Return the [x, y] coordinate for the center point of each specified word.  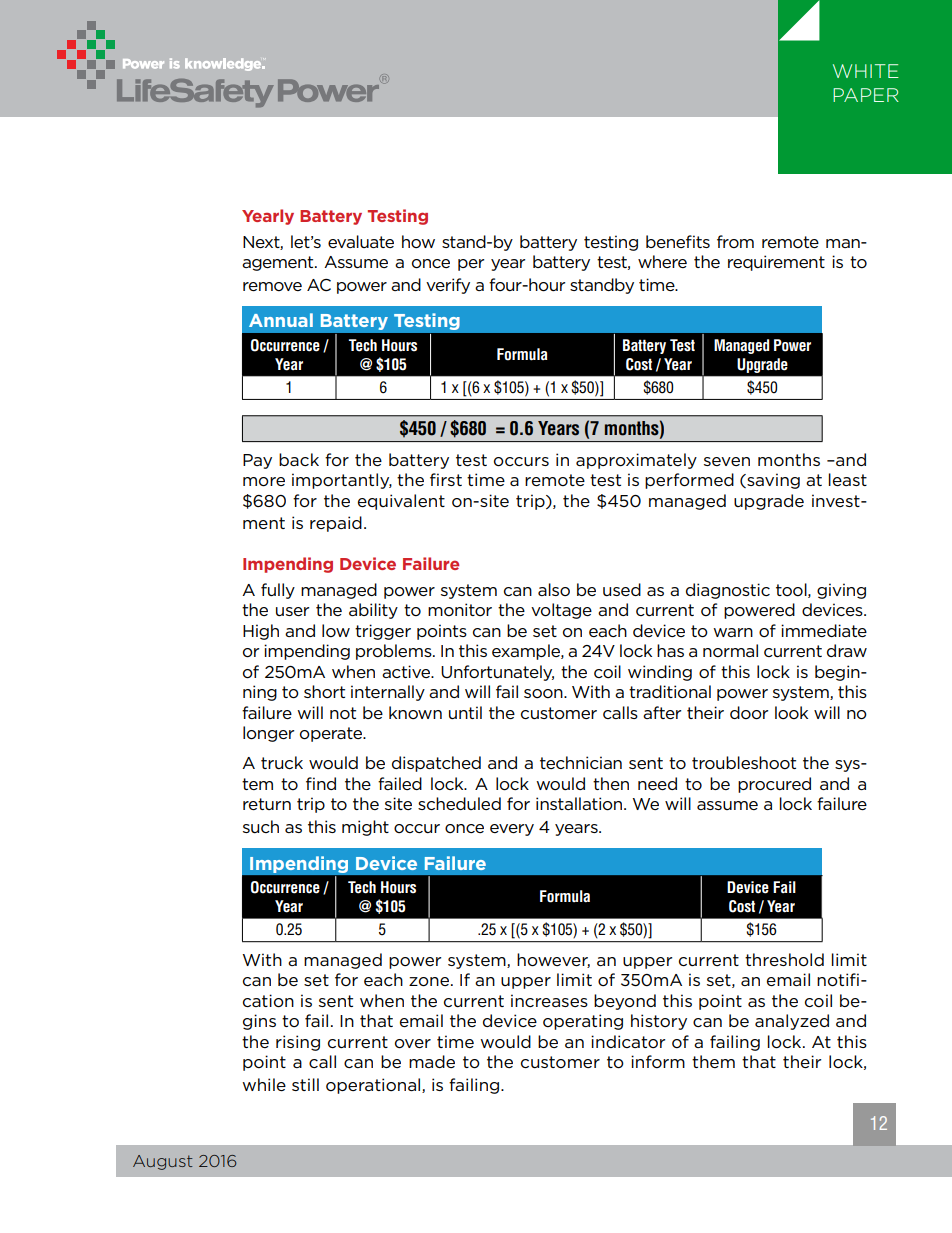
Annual [281, 320]
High [261, 632]
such [261, 826]
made [432, 1061]
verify [448, 286]
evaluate [361, 241]
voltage [561, 611]
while [264, 1084]
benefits [678, 241]
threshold [784, 960]
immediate [824, 630]
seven [727, 461]
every [512, 830]
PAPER [866, 95]
